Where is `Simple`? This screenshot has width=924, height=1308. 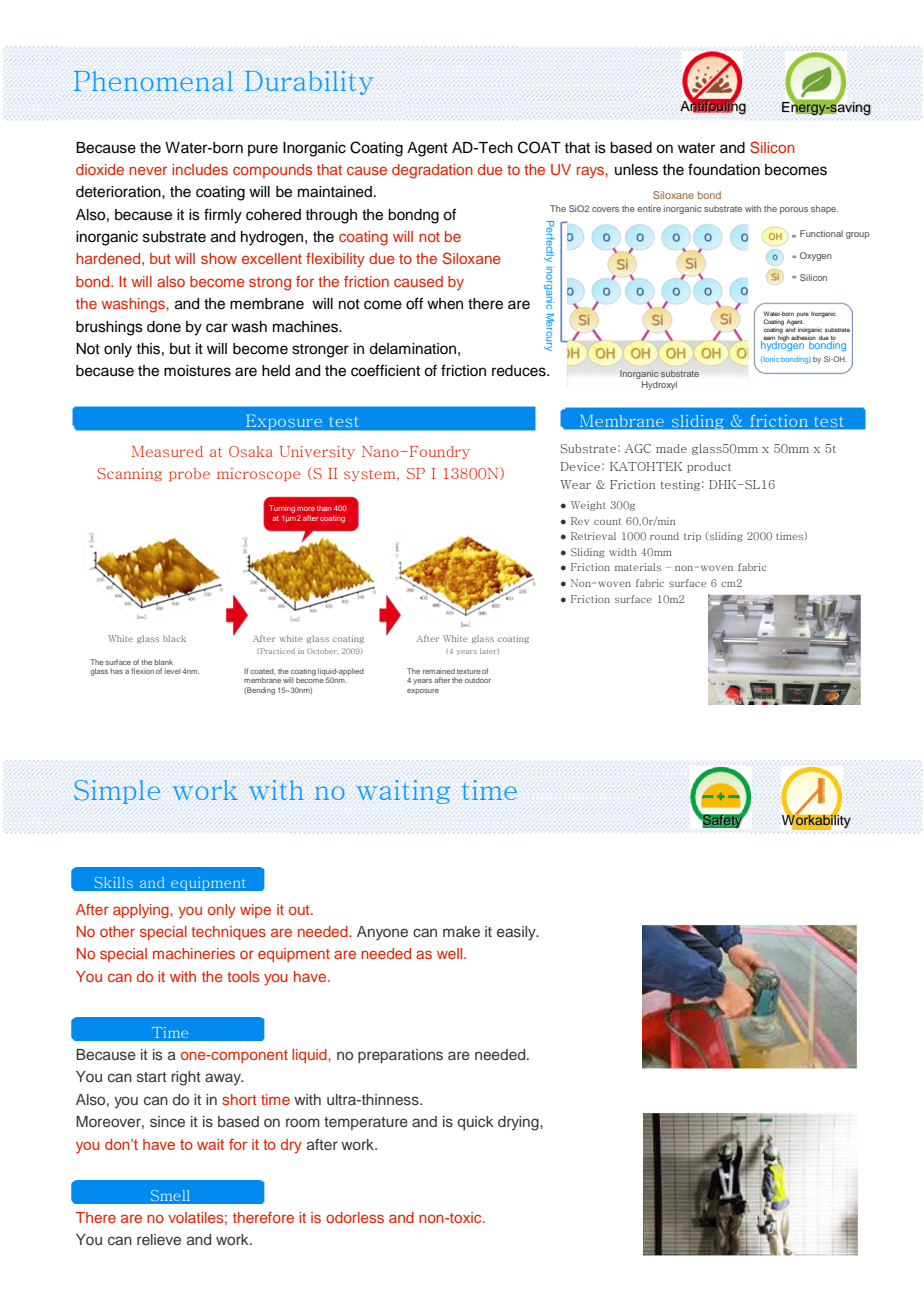
Simple is located at coordinates (117, 792).
